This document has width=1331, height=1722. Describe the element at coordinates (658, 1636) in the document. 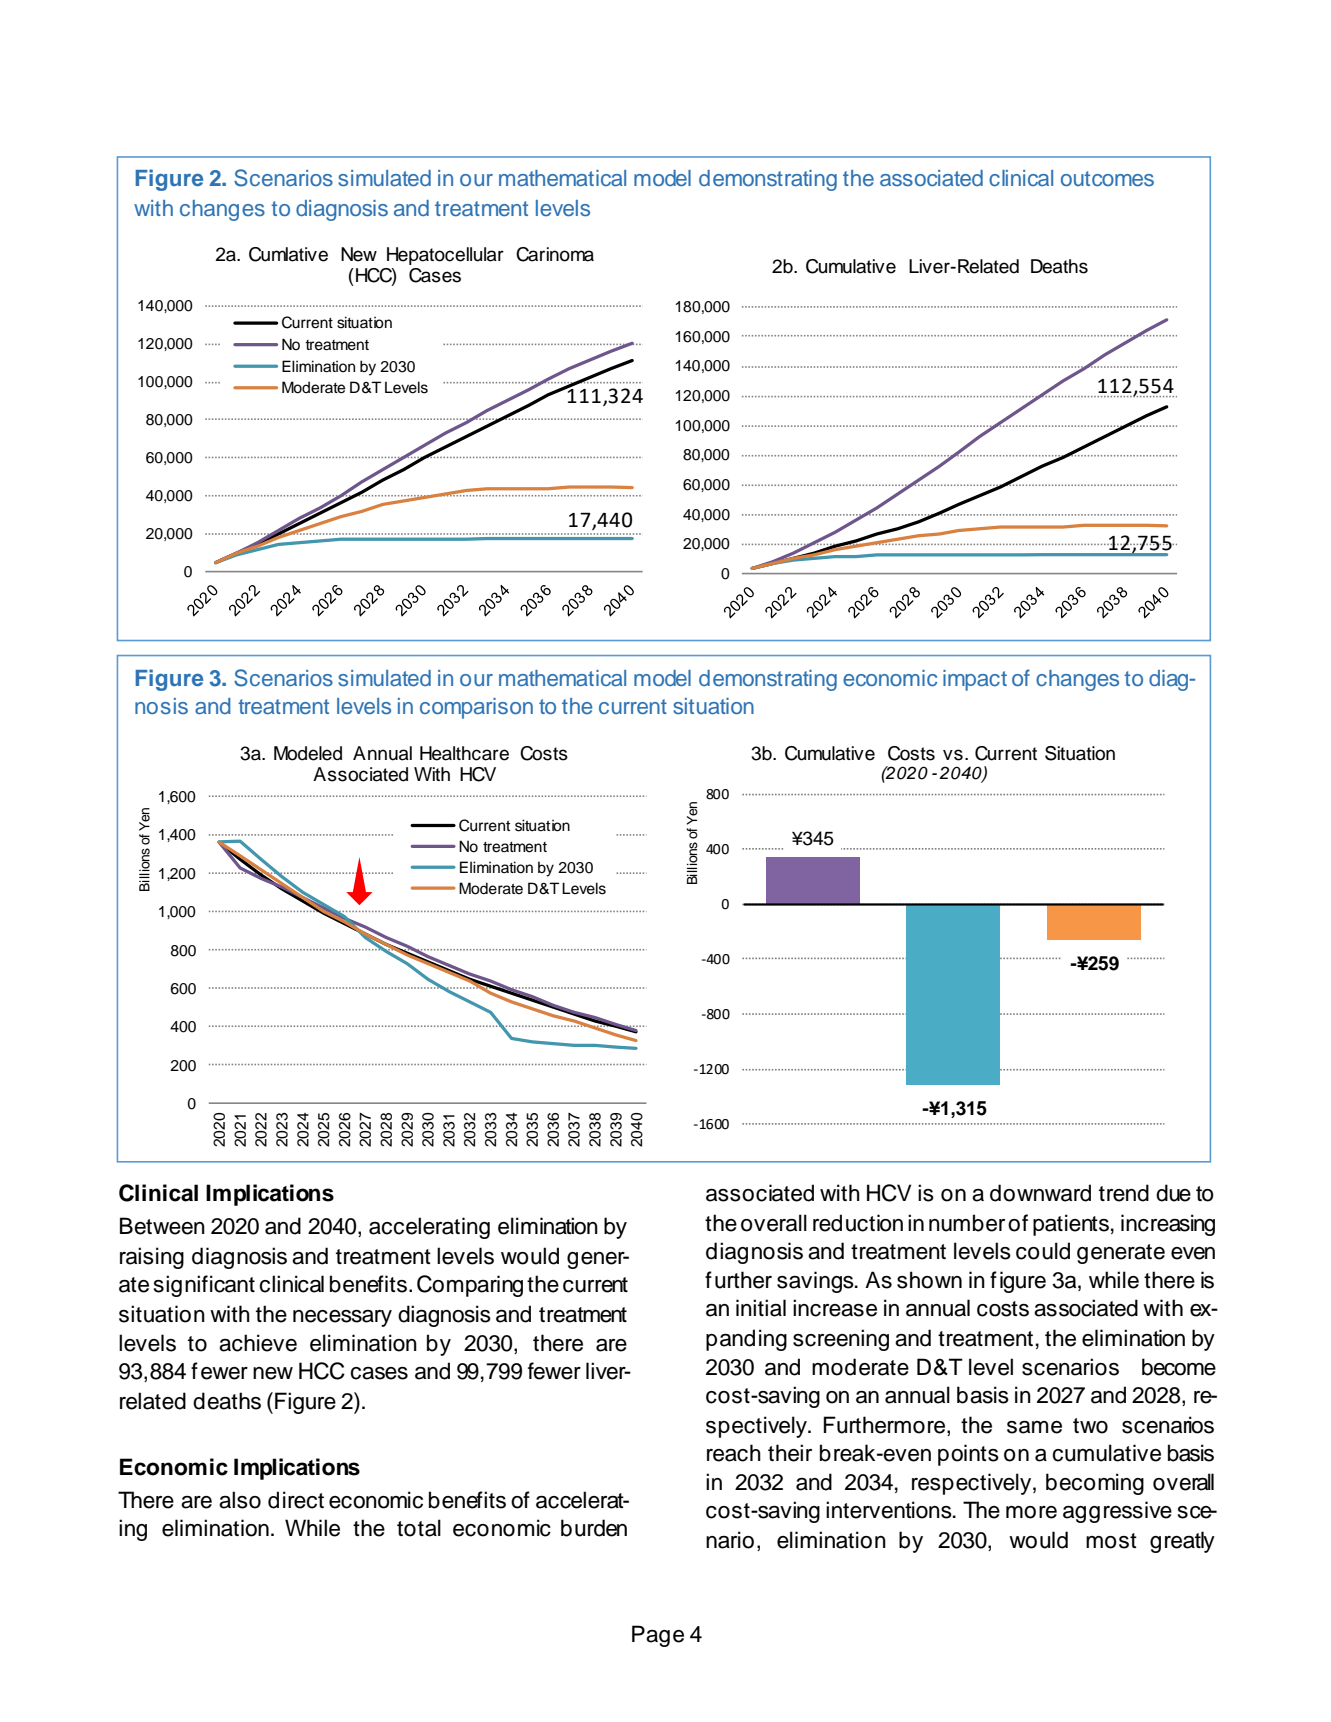

I see `Page` at that location.
